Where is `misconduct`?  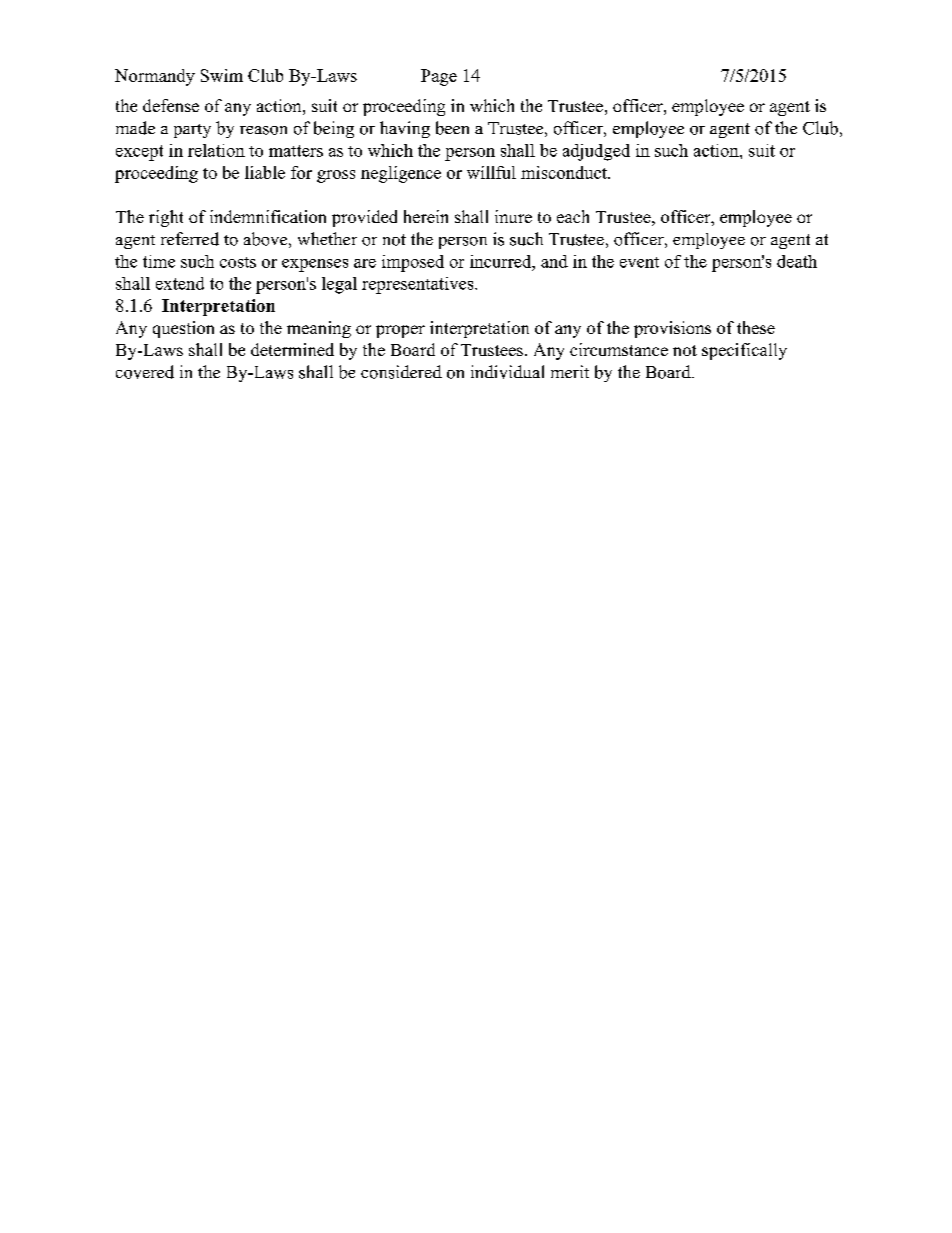 misconduct is located at coordinates (565, 172).
